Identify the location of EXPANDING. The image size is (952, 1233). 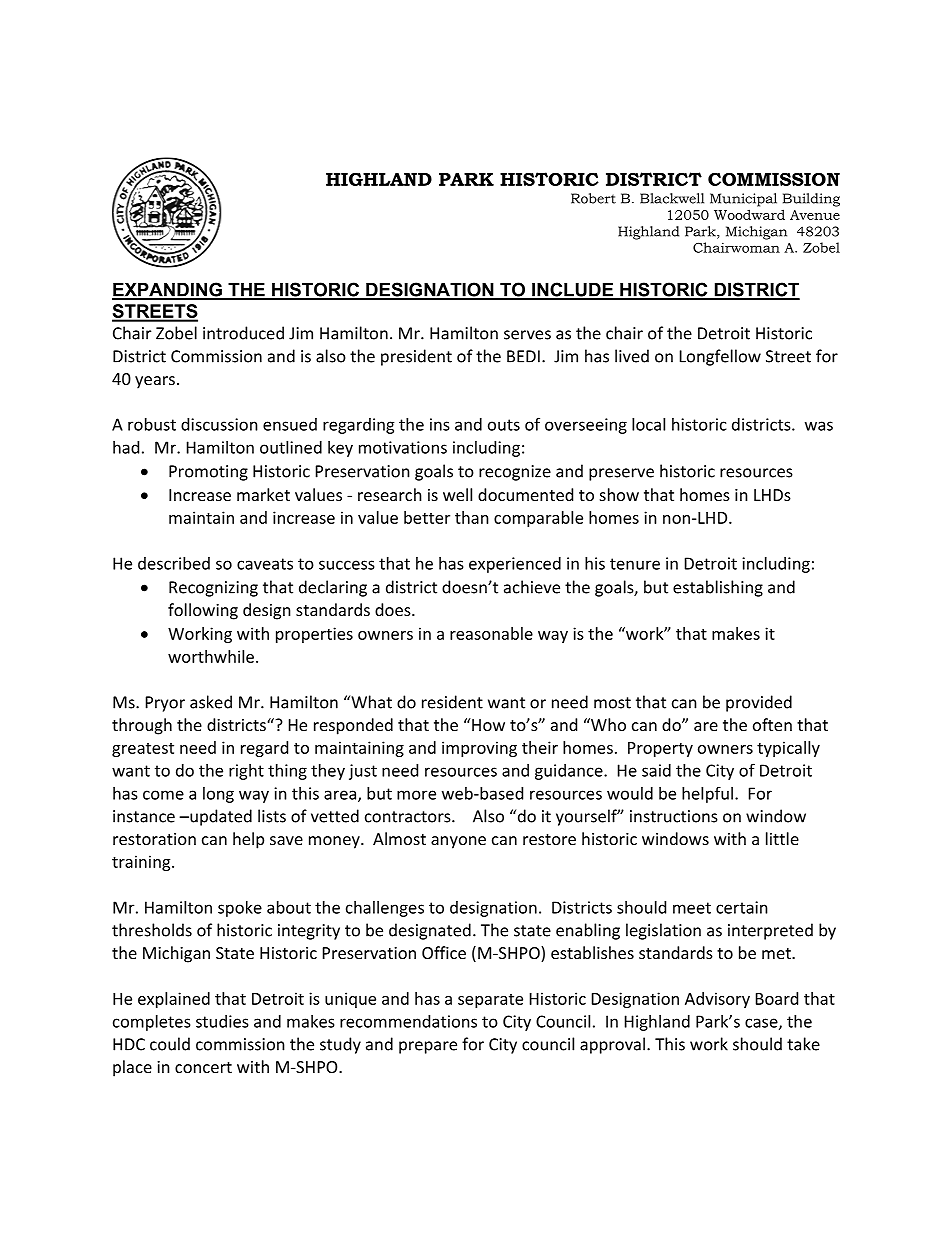
(168, 290).
